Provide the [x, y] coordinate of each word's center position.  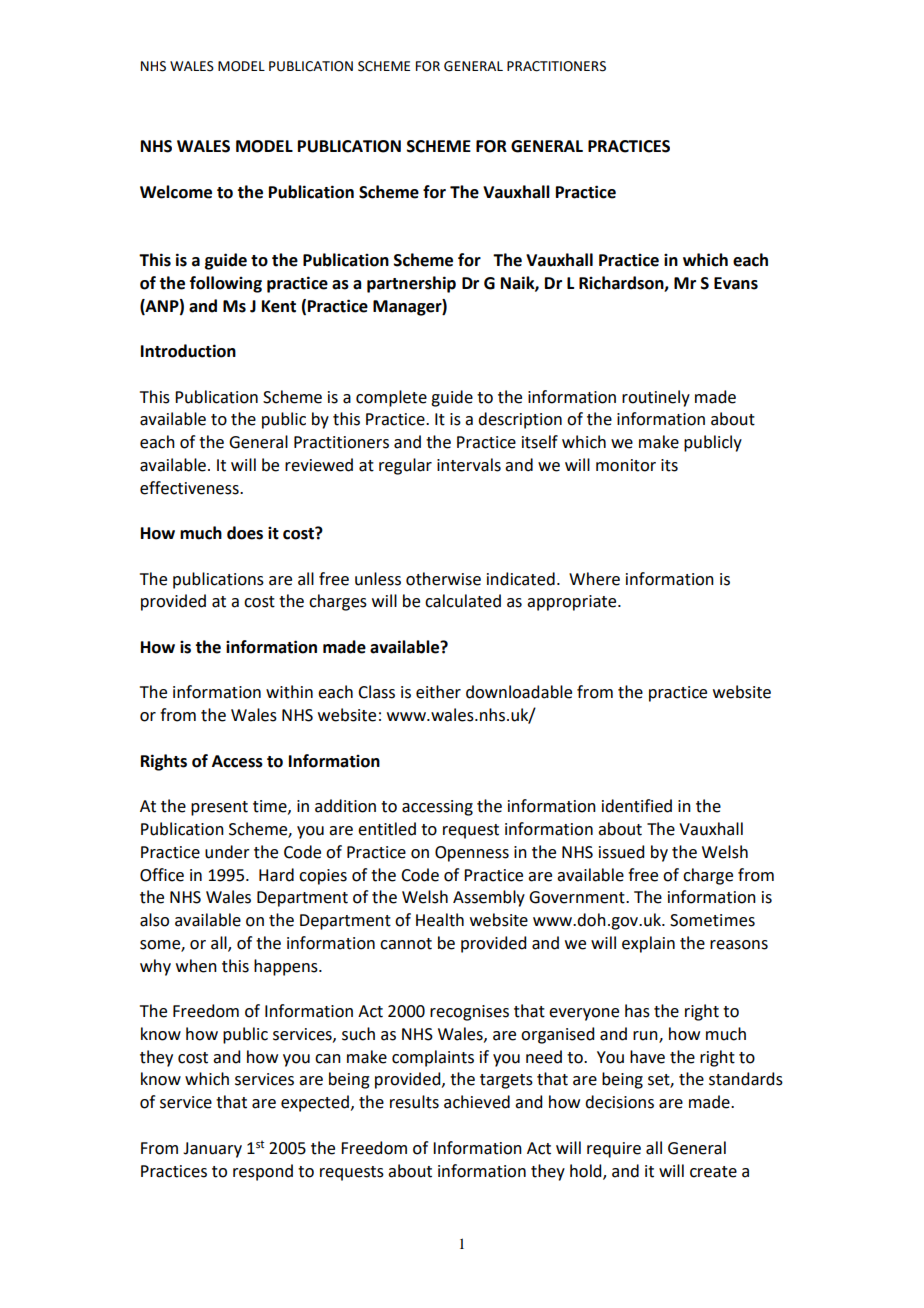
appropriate [573, 603]
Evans [736, 283]
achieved [477, 1102]
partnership [411, 284]
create [713, 1172]
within [289, 692]
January [212, 1150]
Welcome [176, 192]
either [438, 692]
